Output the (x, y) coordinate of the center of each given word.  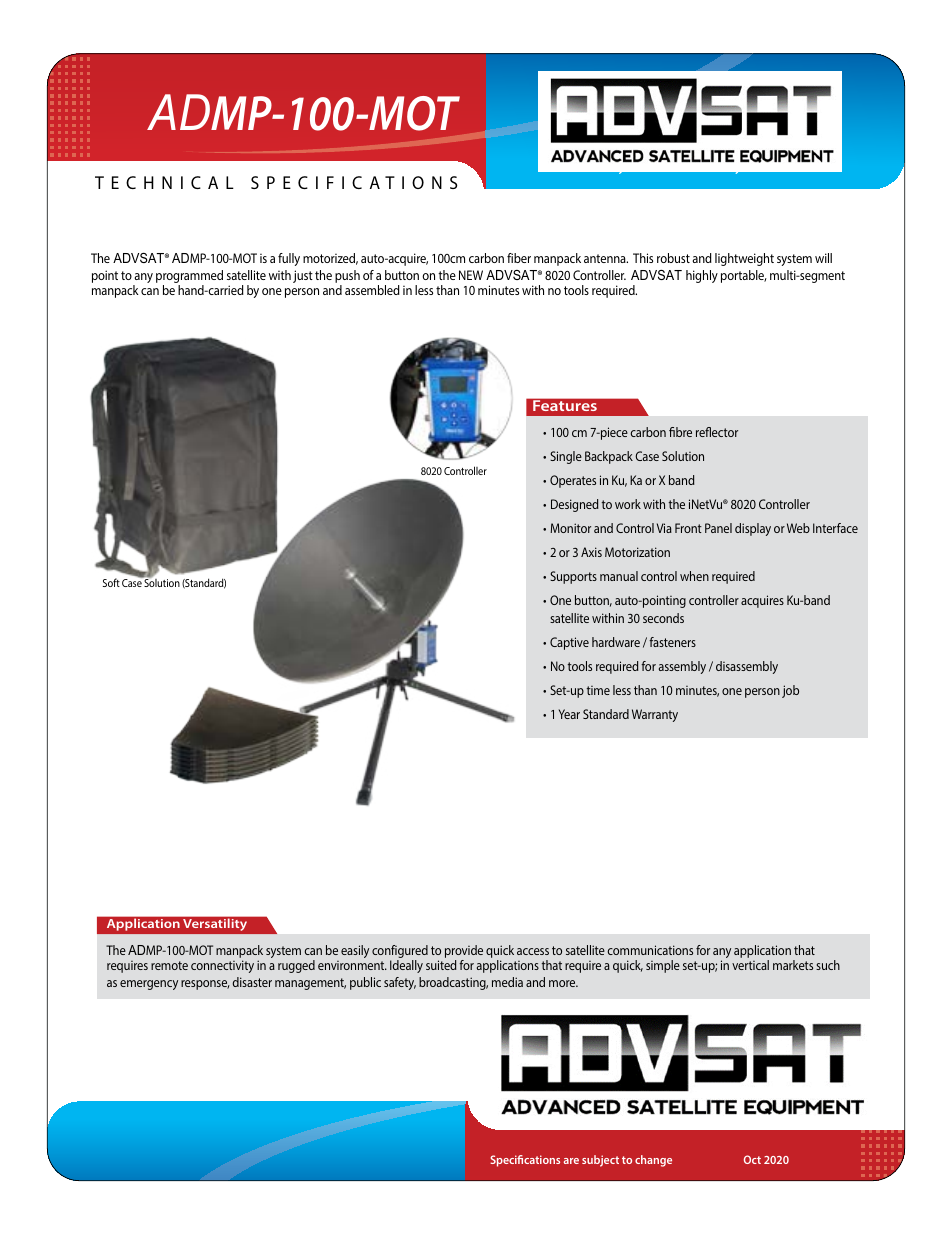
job (790, 691)
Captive (569, 643)
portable (744, 276)
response (205, 985)
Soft (111, 582)
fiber (519, 258)
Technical (164, 182)
